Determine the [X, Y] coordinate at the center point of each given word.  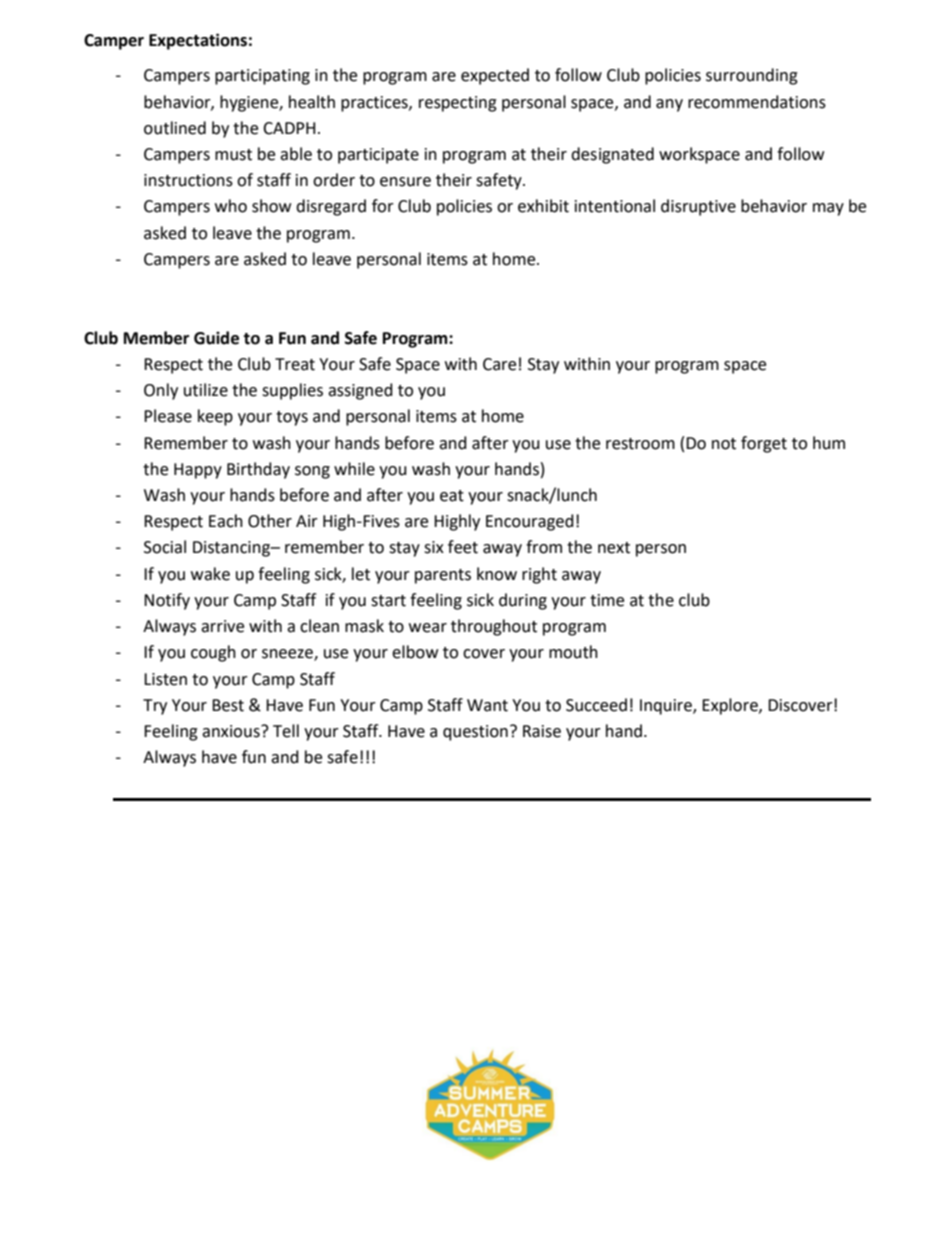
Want [487, 705]
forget [764, 444]
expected [495, 76]
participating [262, 77]
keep [215, 417]
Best [228, 705]
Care [499, 364]
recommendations [757, 102]
